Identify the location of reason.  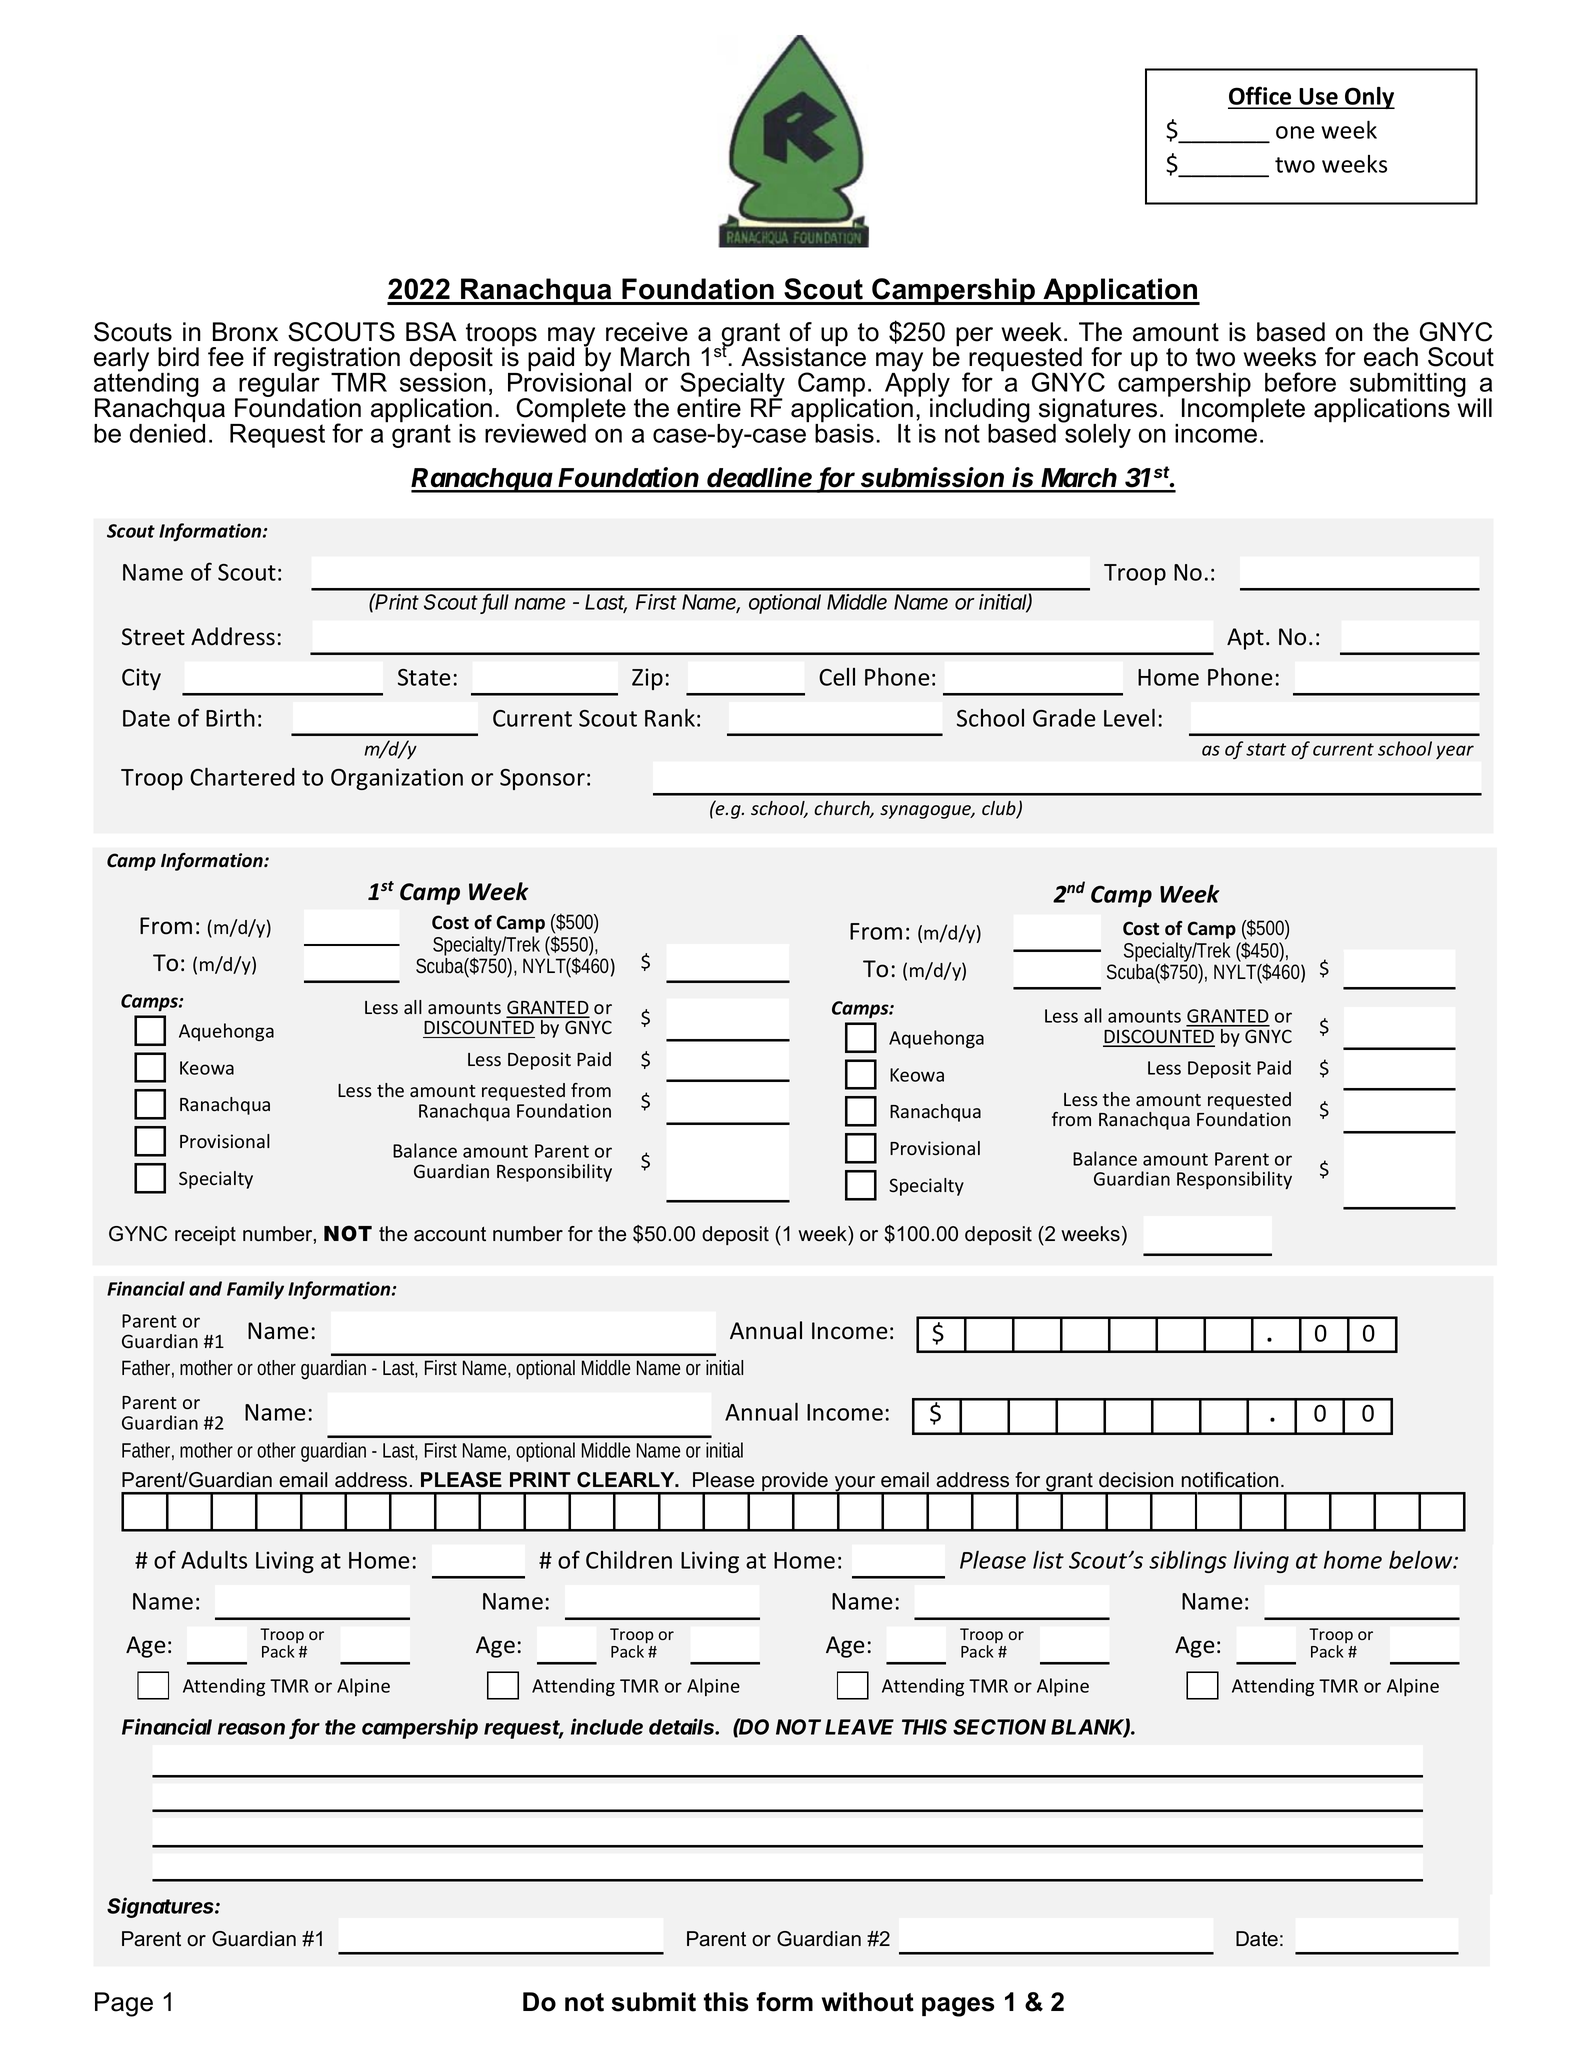
(251, 1729).
